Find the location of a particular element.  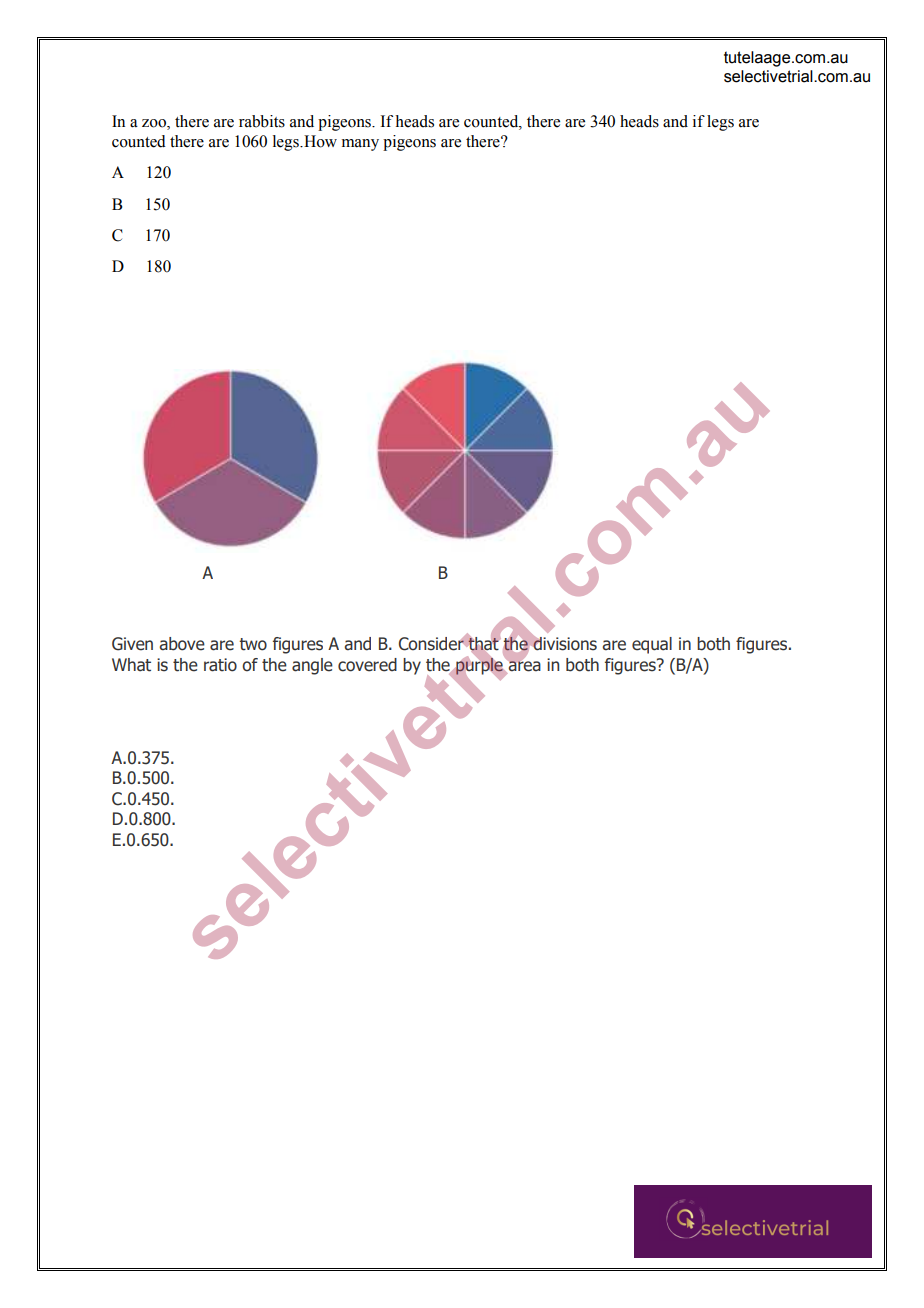

above is located at coordinates (182, 644).
